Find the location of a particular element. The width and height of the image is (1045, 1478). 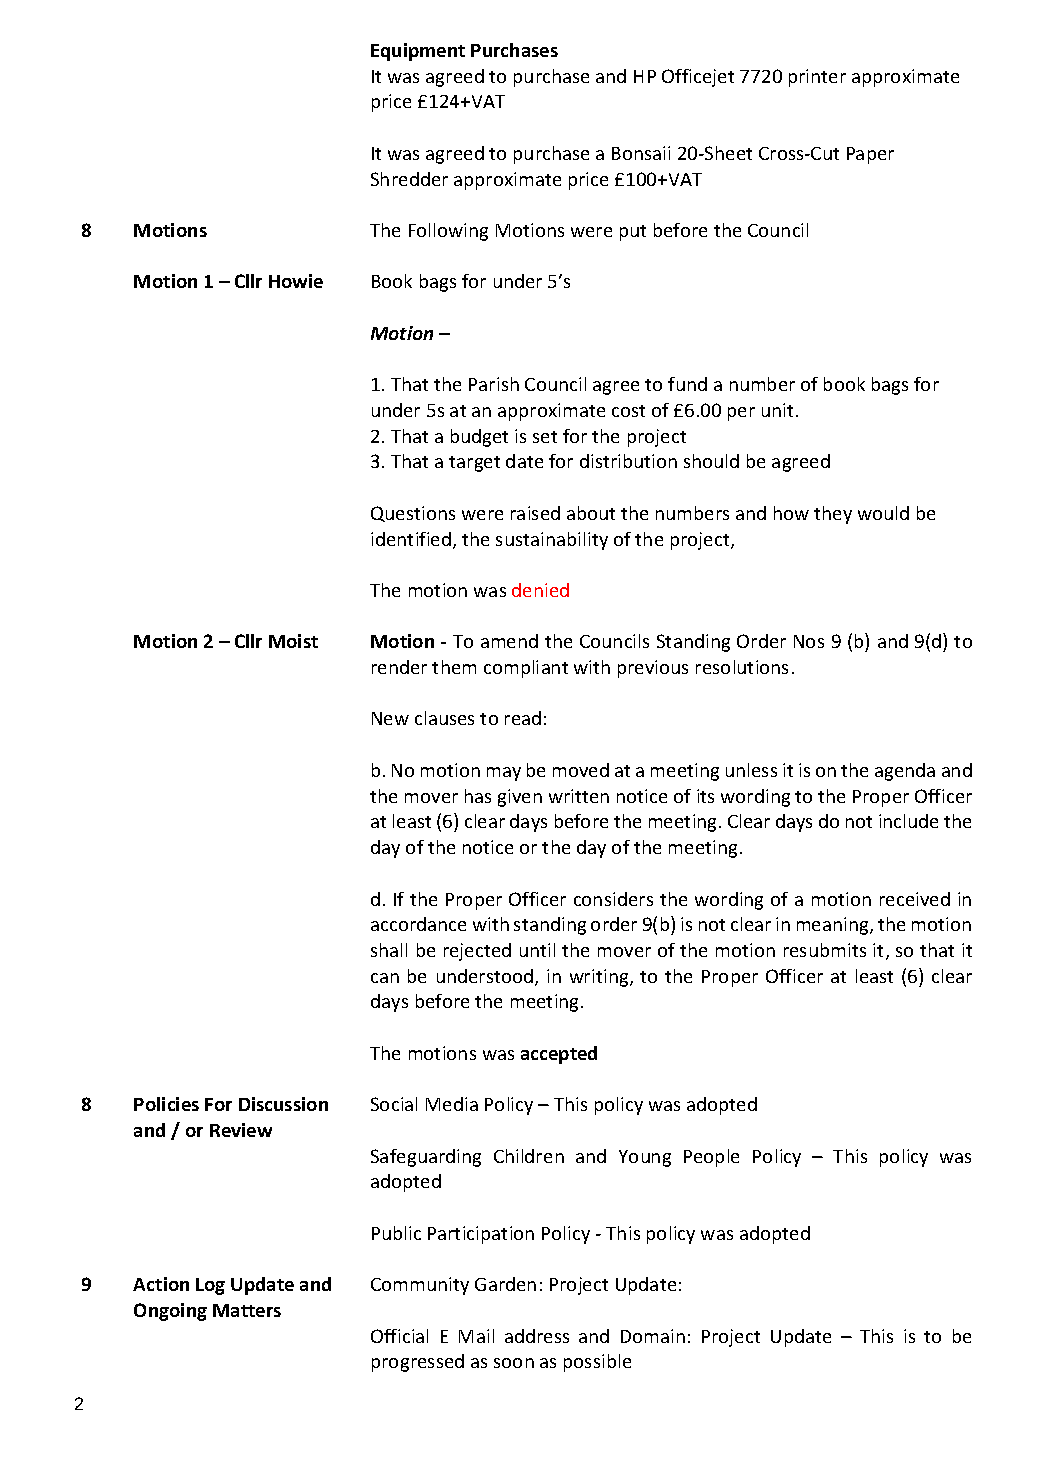

accepted is located at coordinates (559, 1055).
